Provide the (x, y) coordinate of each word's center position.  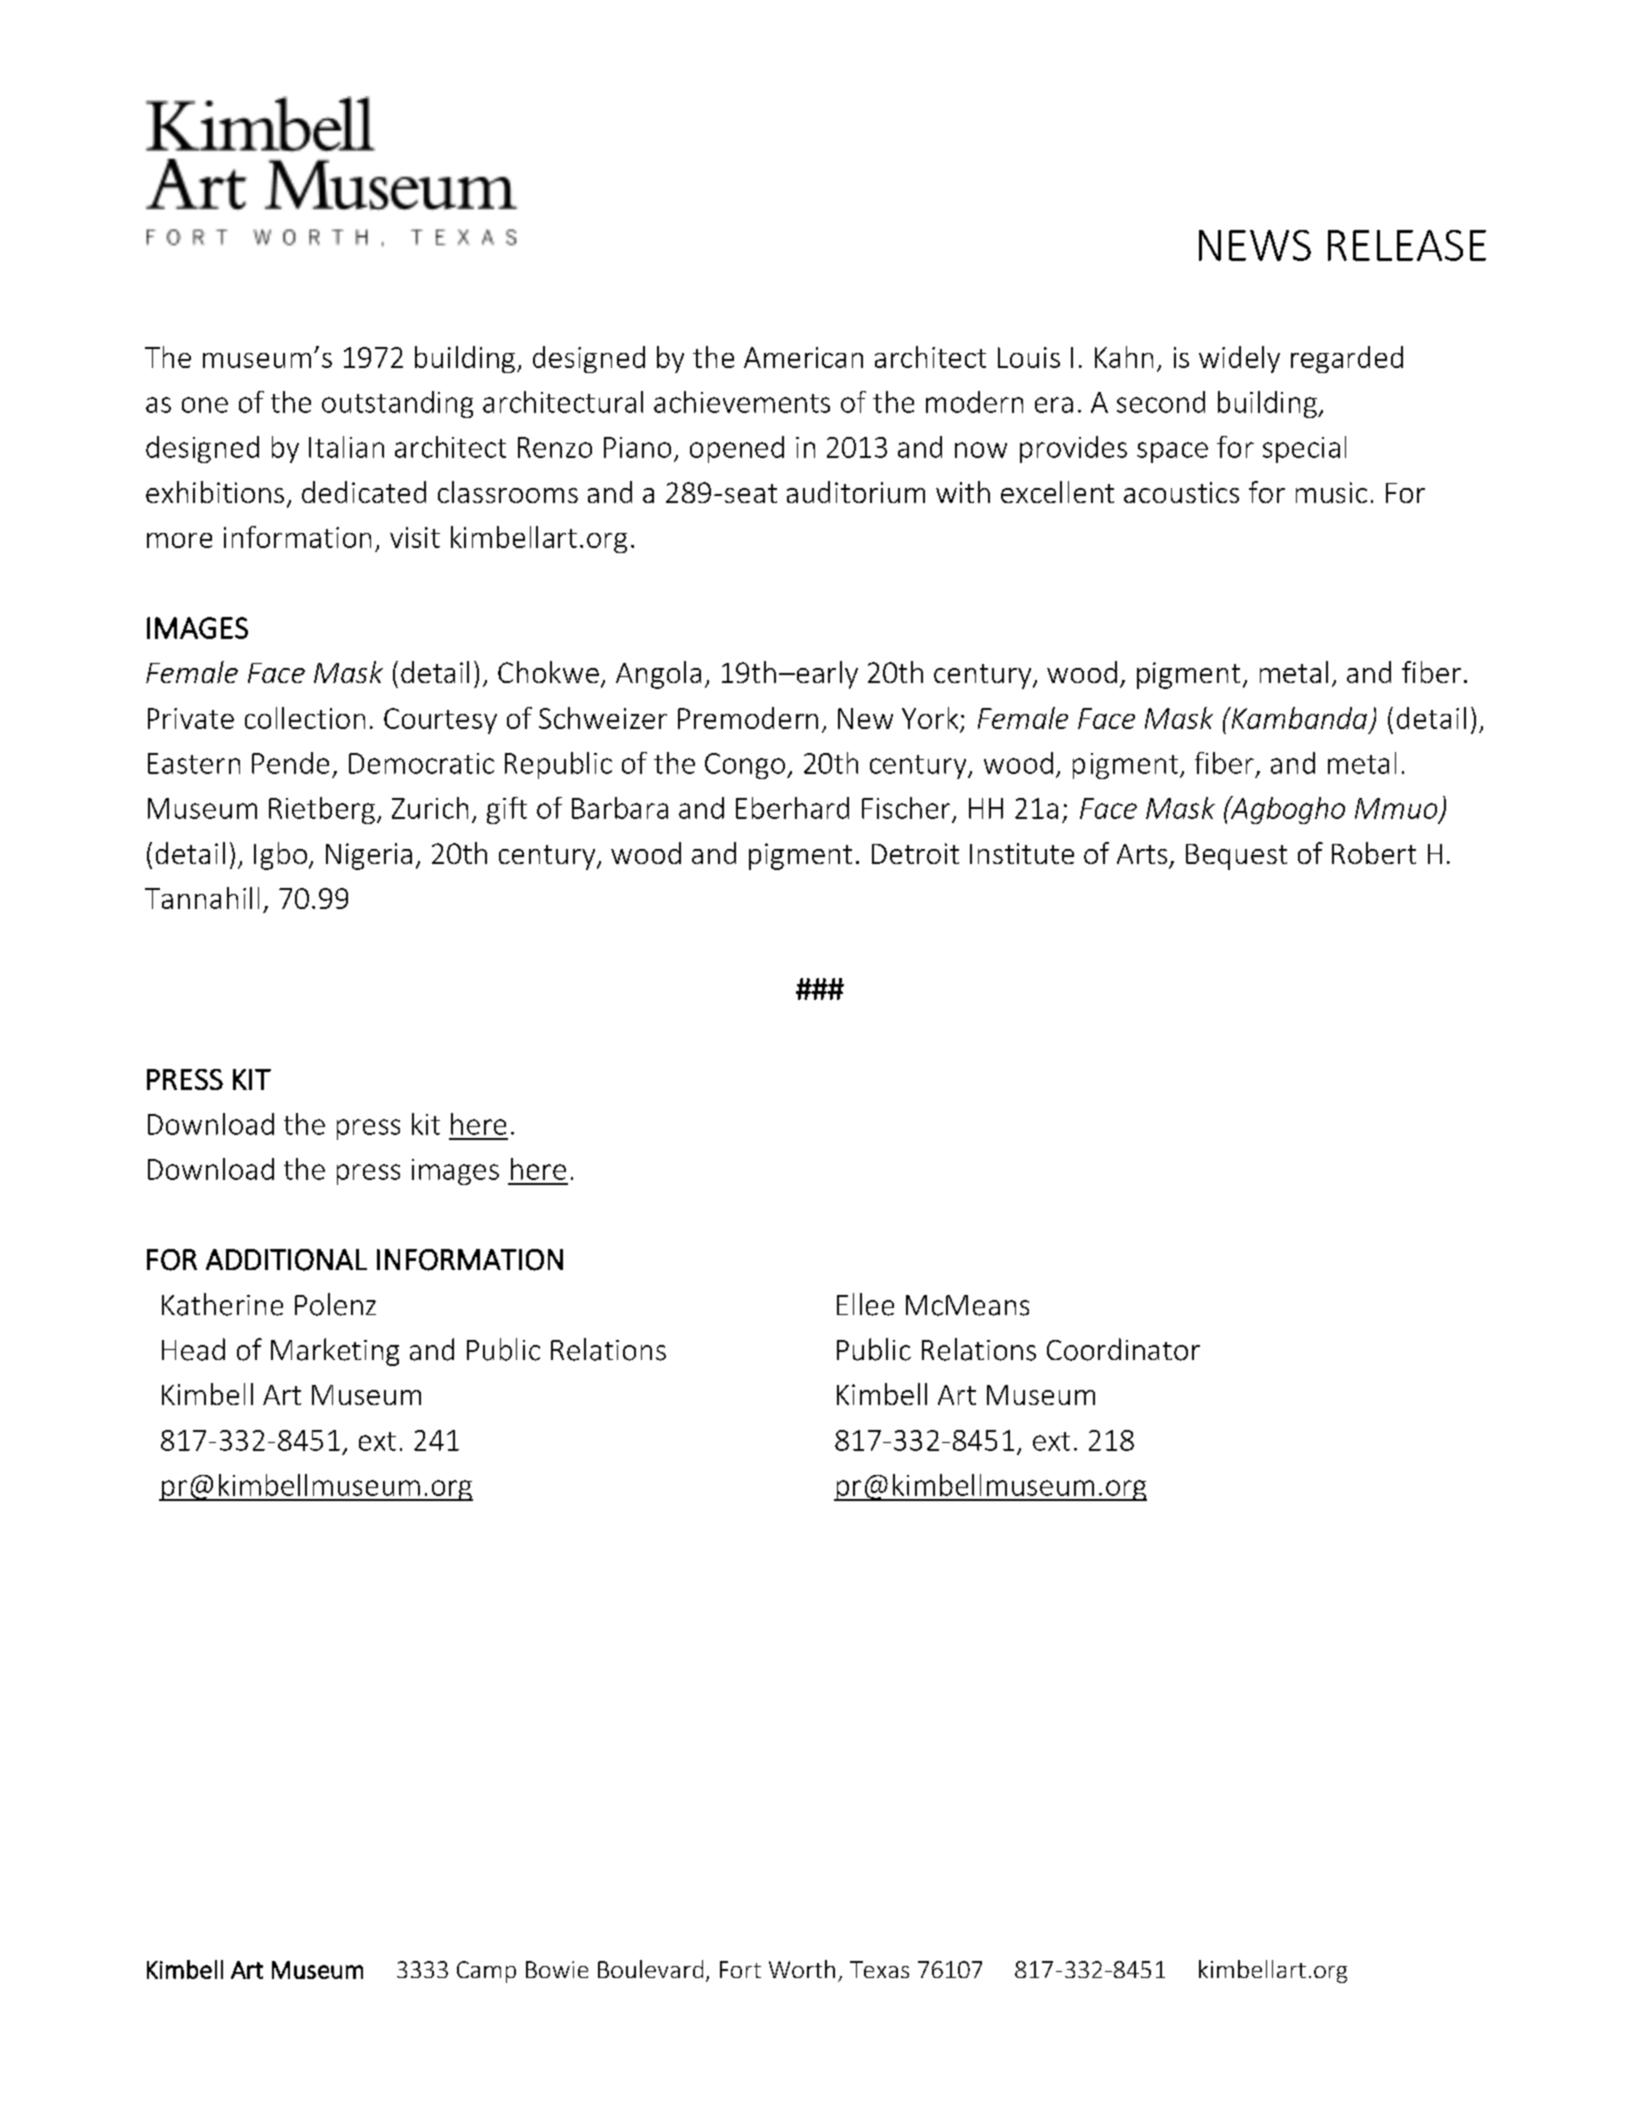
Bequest (1236, 857)
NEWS (1255, 245)
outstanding (397, 404)
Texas (879, 1969)
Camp (486, 1972)
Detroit (915, 853)
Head (193, 1349)
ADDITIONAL (286, 1260)
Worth (802, 1969)
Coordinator (1123, 1349)
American (803, 357)
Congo (746, 766)
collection (305, 718)
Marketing (335, 1352)
